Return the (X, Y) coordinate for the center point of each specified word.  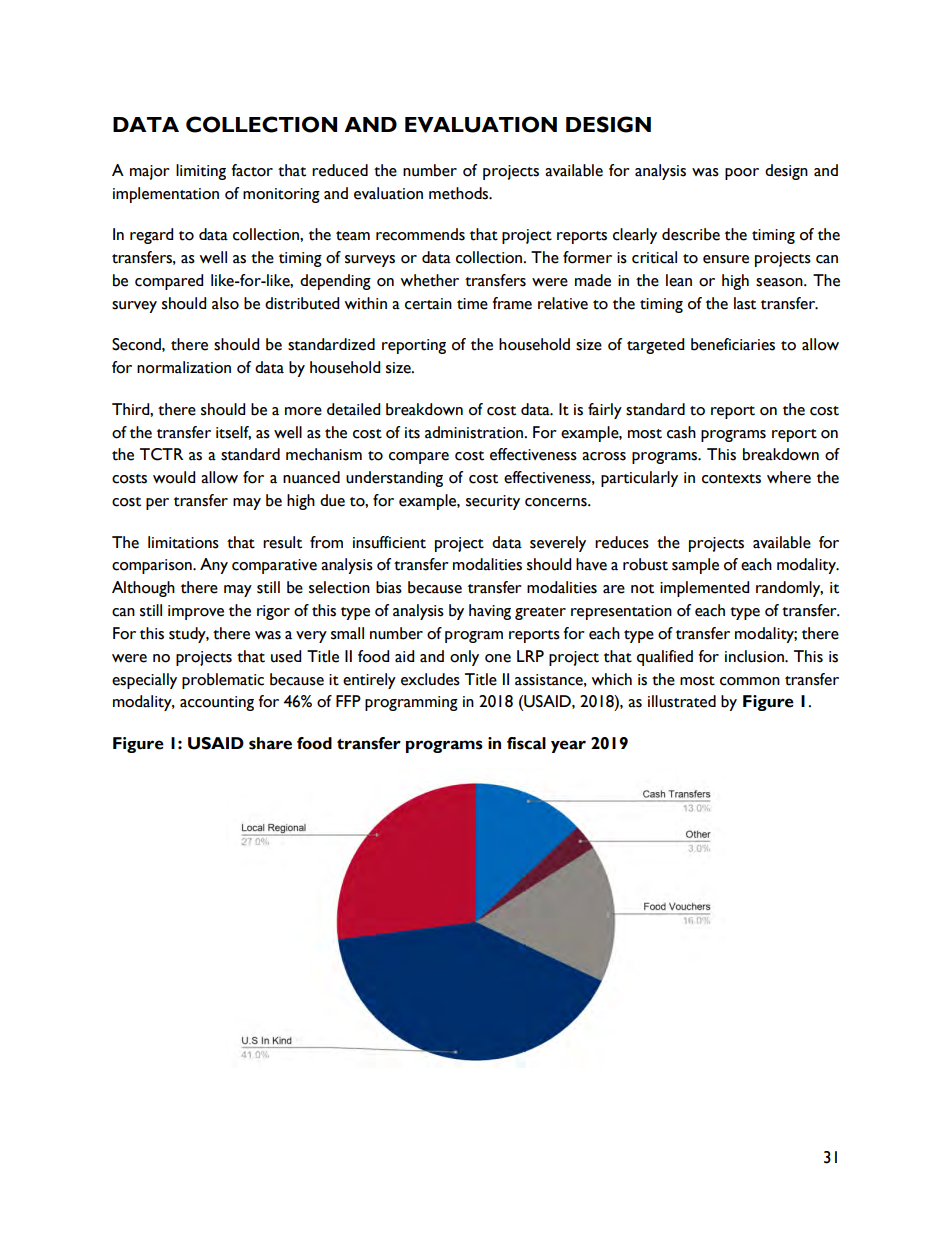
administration (475, 432)
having (490, 612)
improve (196, 612)
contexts (731, 479)
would (174, 477)
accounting (217, 703)
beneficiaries (733, 344)
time (472, 304)
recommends (420, 234)
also (225, 303)
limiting (201, 172)
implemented (704, 589)
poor (742, 174)
